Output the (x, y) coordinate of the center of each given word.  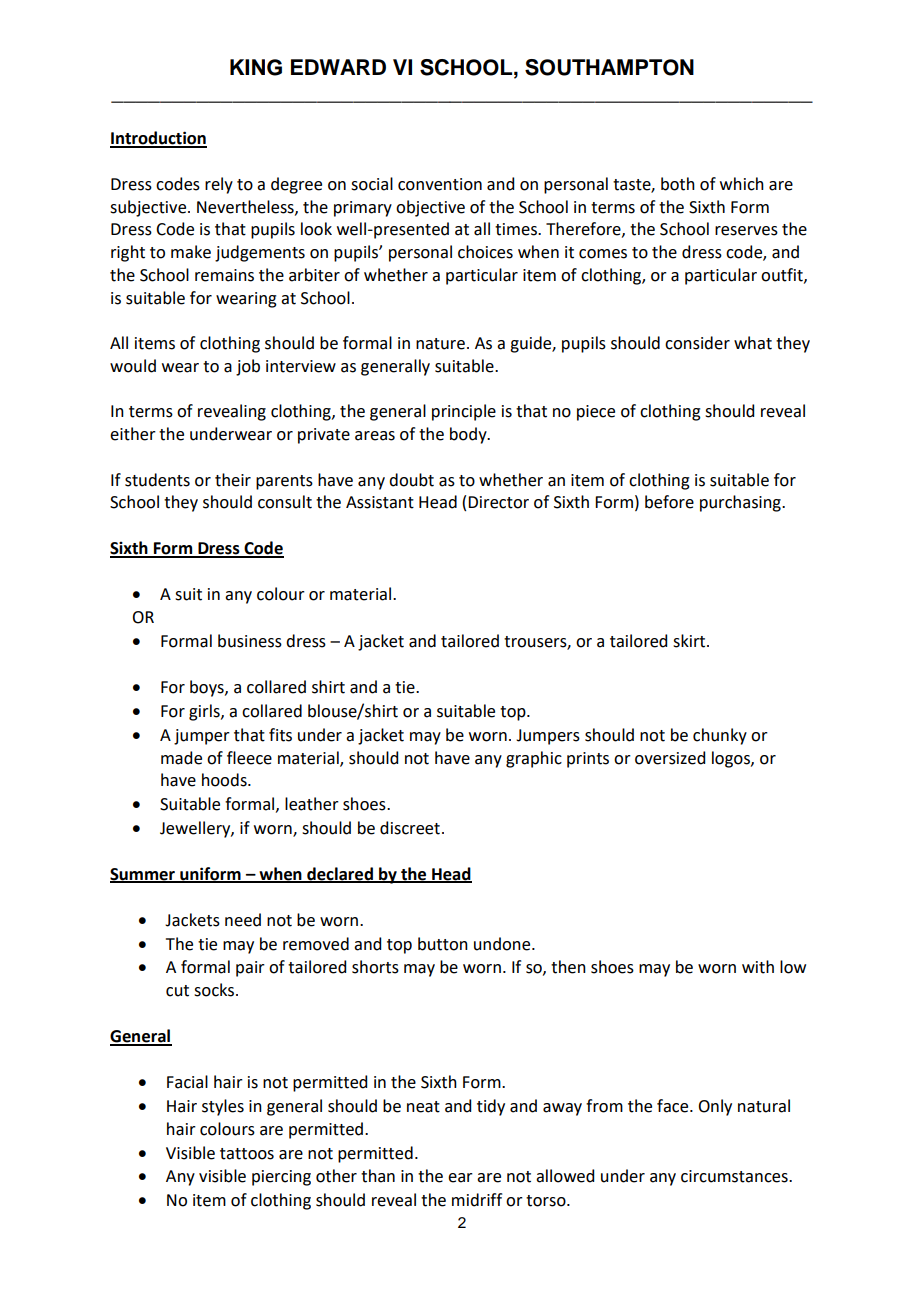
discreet (410, 828)
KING (256, 67)
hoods (225, 780)
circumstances (735, 1176)
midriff (477, 1200)
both (678, 184)
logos (732, 759)
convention (440, 184)
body (469, 435)
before (669, 502)
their (233, 480)
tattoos (247, 1154)
